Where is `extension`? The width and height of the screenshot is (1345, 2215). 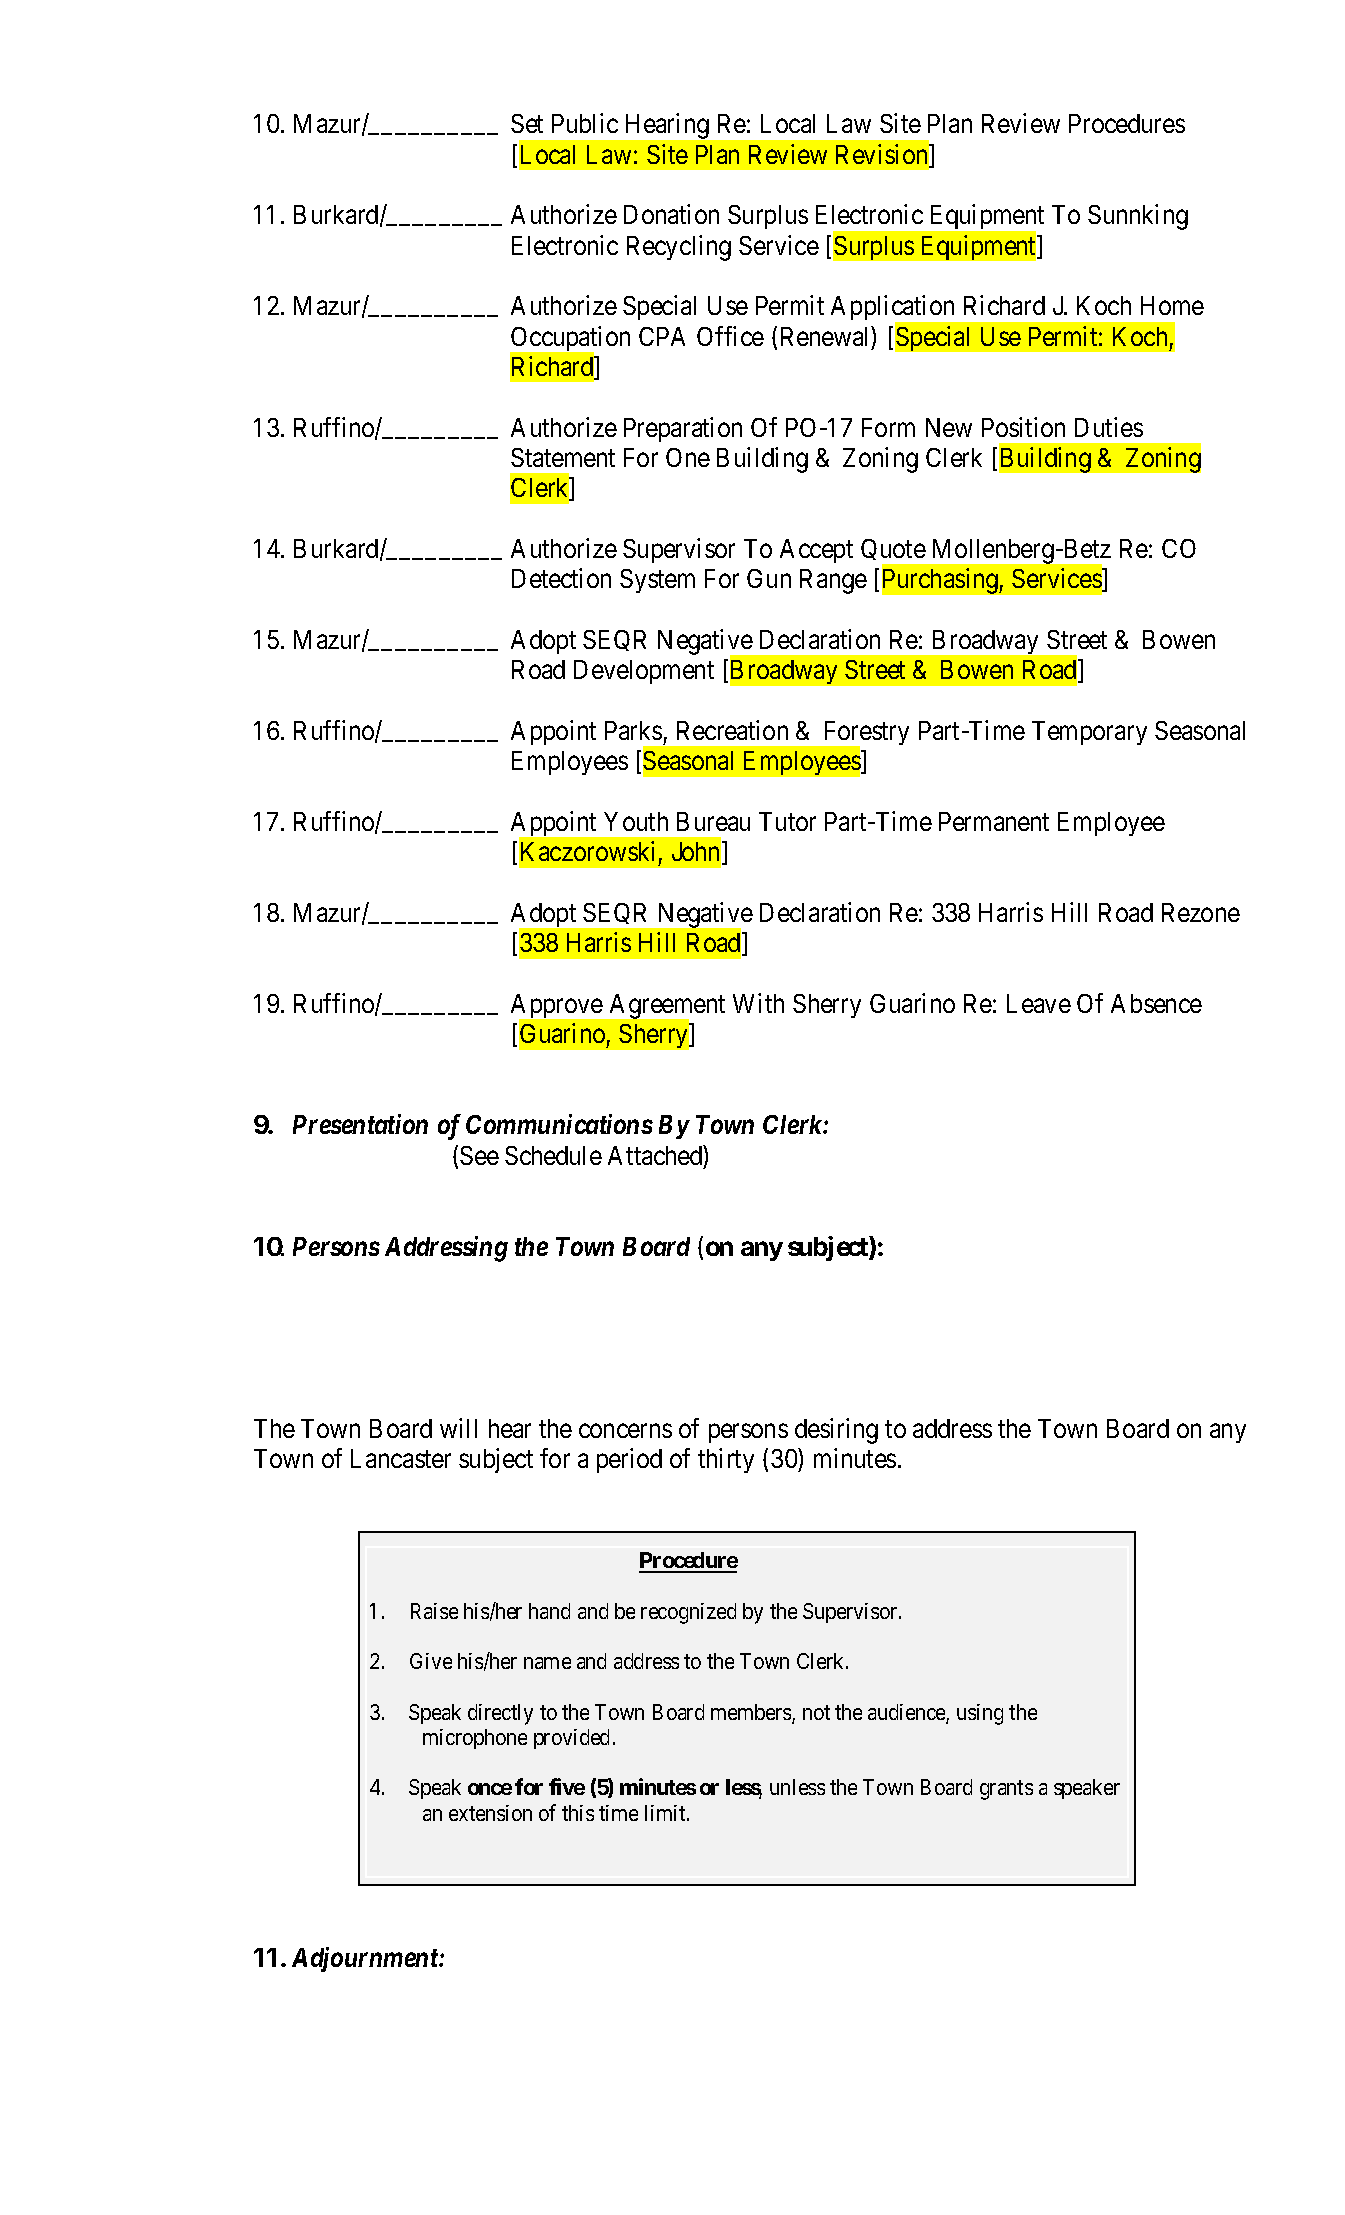
extension is located at coordinates (490, 1813).
